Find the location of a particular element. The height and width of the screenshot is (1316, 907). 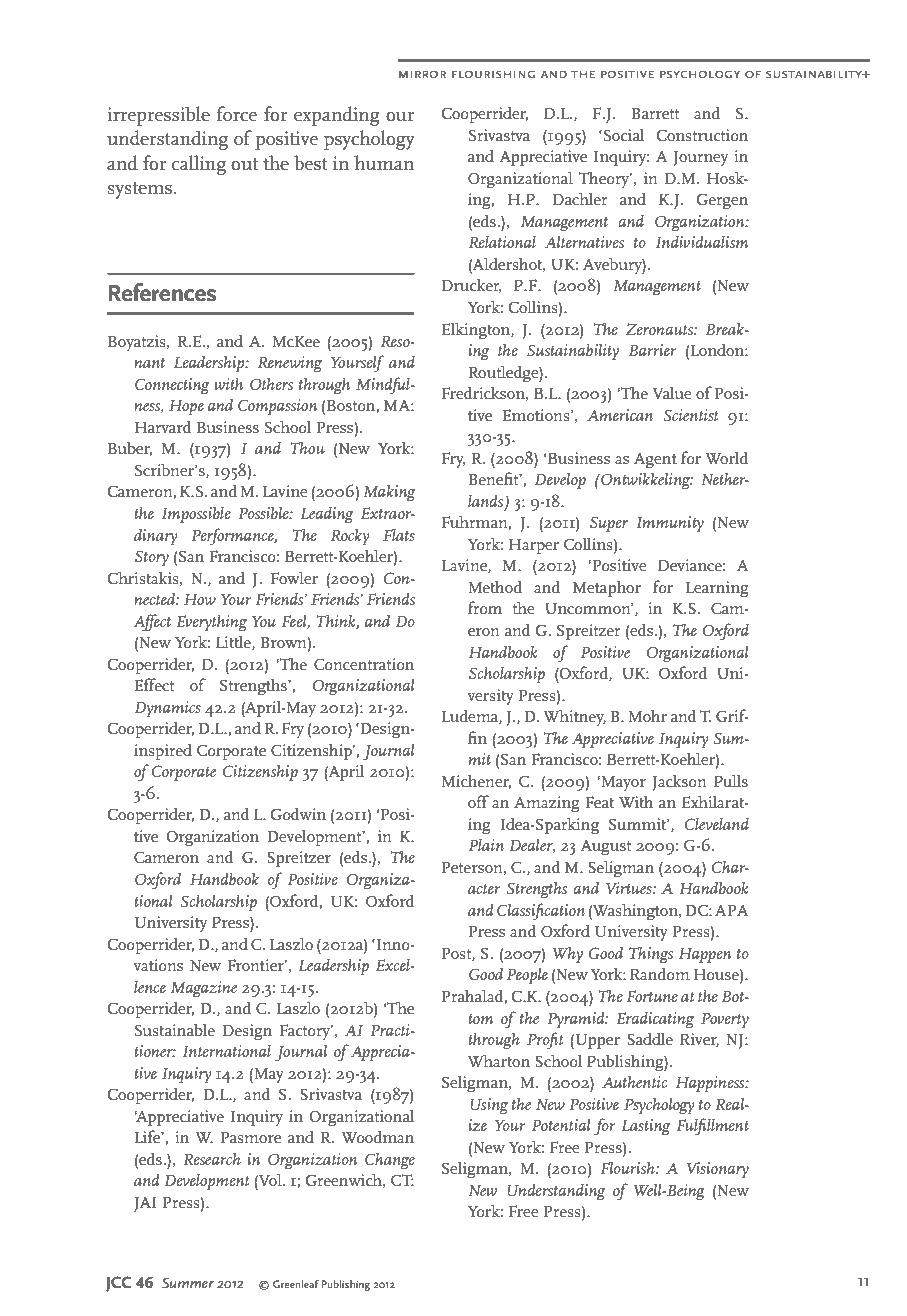

Harvard is located at coordinates (163, 426).
